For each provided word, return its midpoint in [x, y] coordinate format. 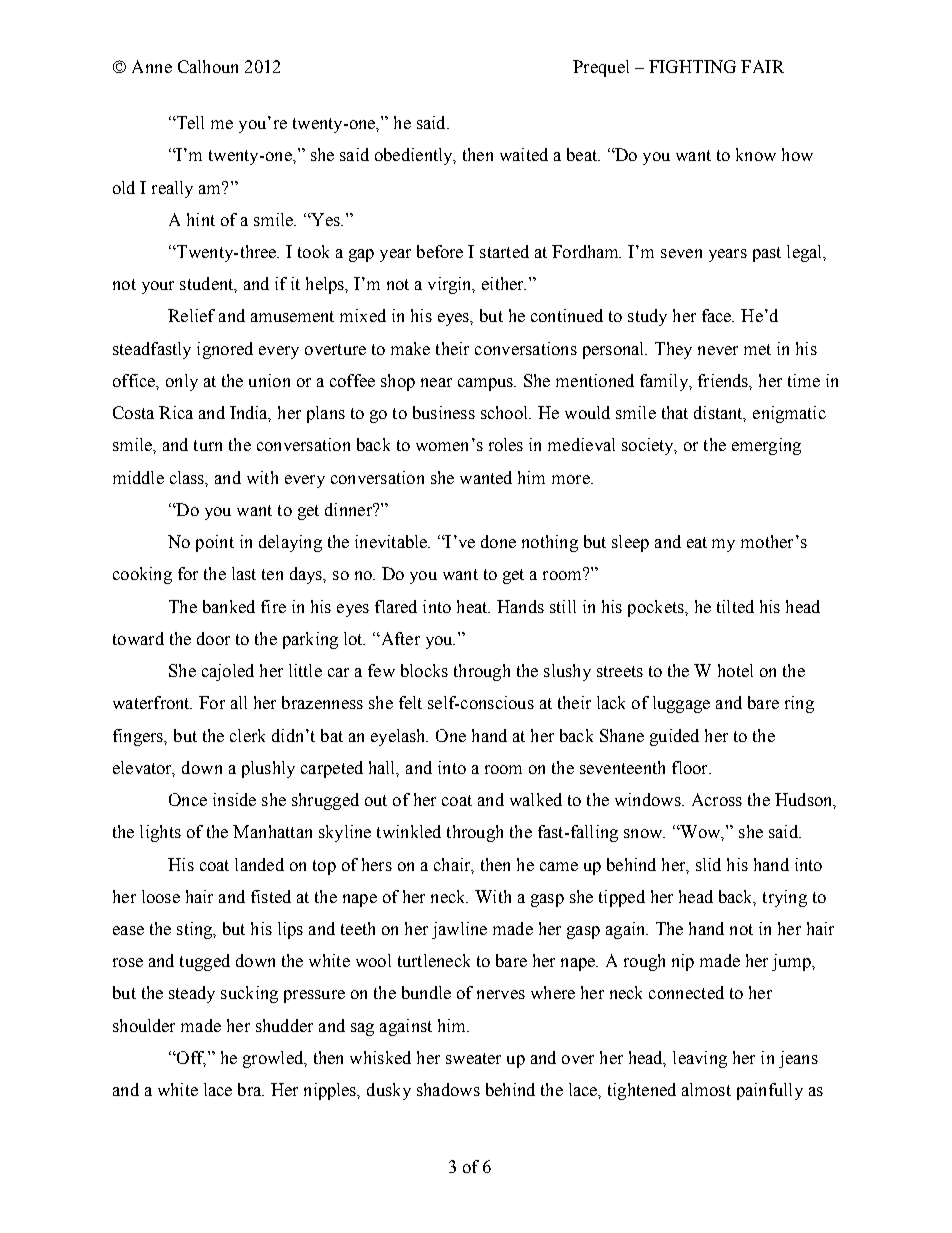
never [718, 350]
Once [188, 799]
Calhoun [208, 66]
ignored [225, 350]
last [244, 573]
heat [473, 606]
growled [274, 1059]
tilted [735, 606]
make [410, 348]
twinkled [409, 831]
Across [717, 799]
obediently [415, 156]
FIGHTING [692, 66]
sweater [473, 1058]
